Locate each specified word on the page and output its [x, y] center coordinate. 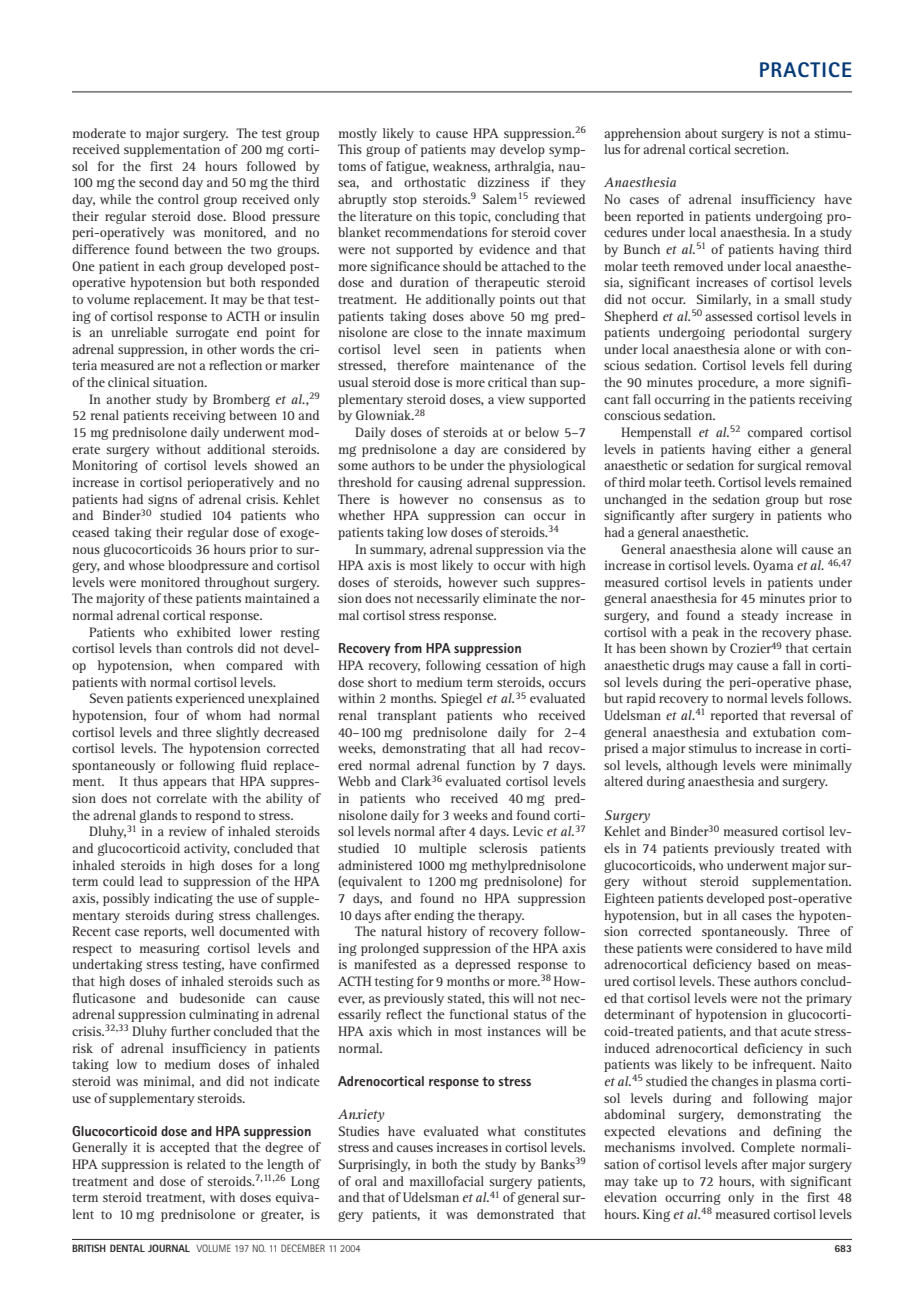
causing [440, 483]
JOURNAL [169, 1248]
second [159, 182]
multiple [443, 849]
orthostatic [435, 182]
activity [207, 849]
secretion [761, 149]
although [692, 766]
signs [162, 500]
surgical [779, 466]
